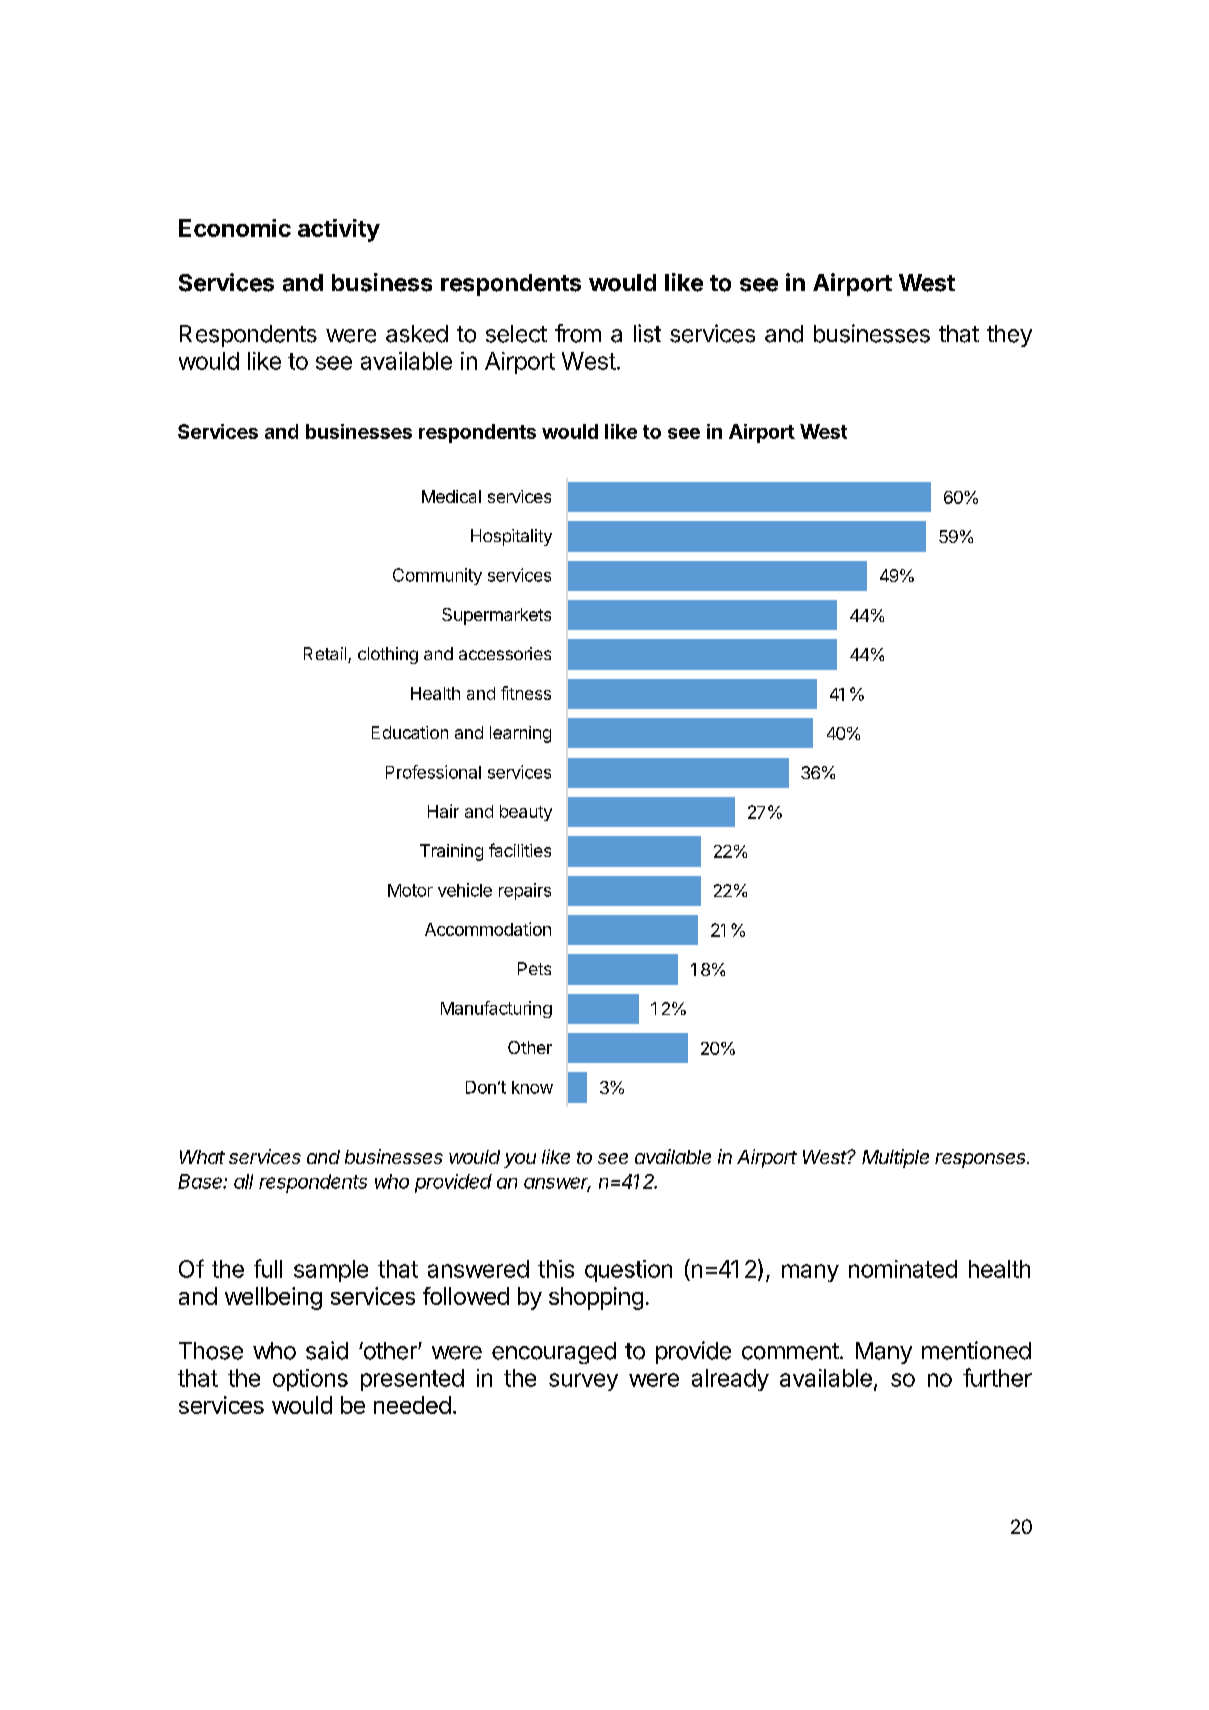 The height and width of the document is (1710, 1209). What do you see at coordinates (339, 230) in the document?
I see `activity` at bounding box center [339, 230].
